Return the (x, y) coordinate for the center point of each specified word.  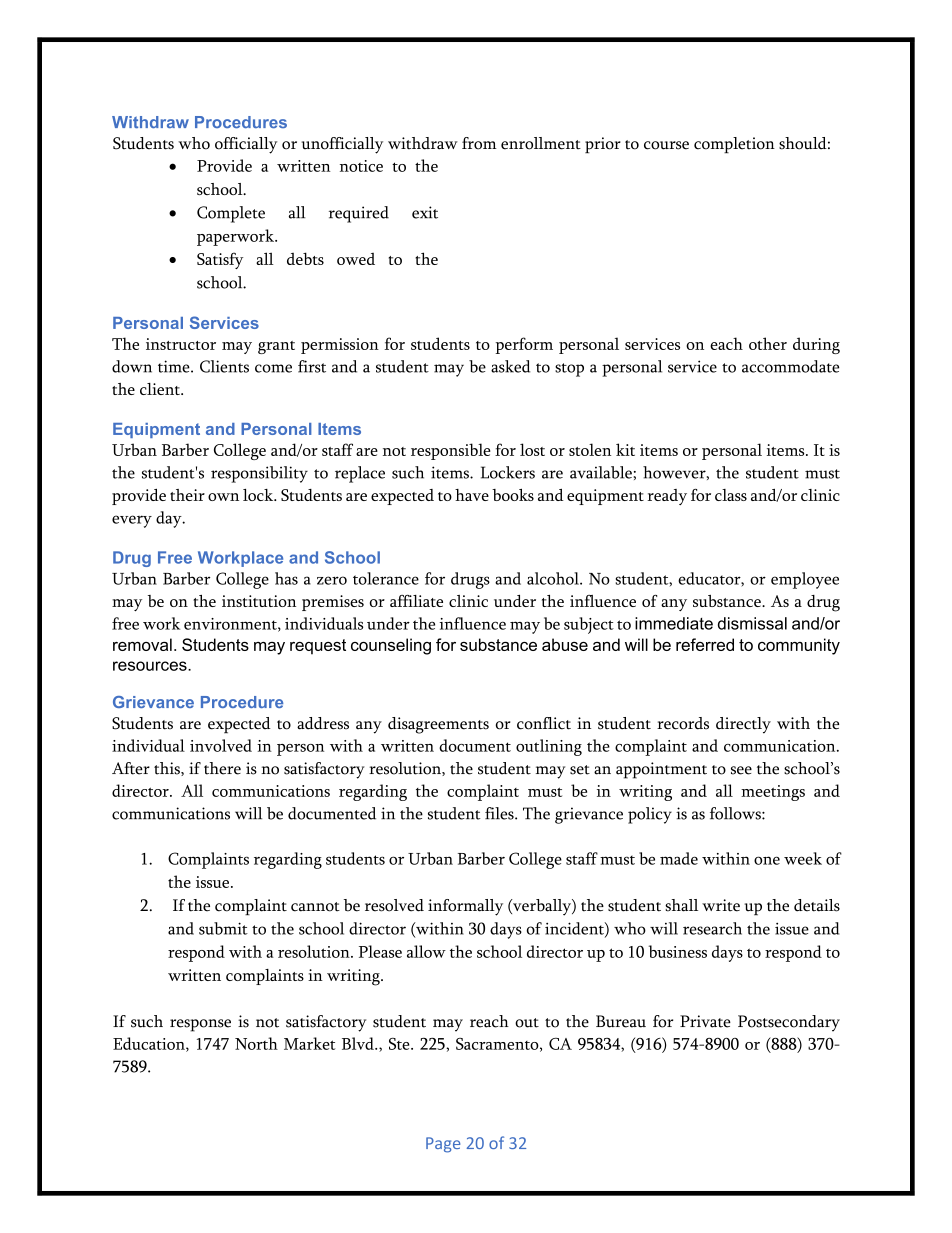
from (479, 143)
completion (734, 145)
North (256, 1043)
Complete (231, 214)
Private (705, 1021)
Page (443, 1145)
